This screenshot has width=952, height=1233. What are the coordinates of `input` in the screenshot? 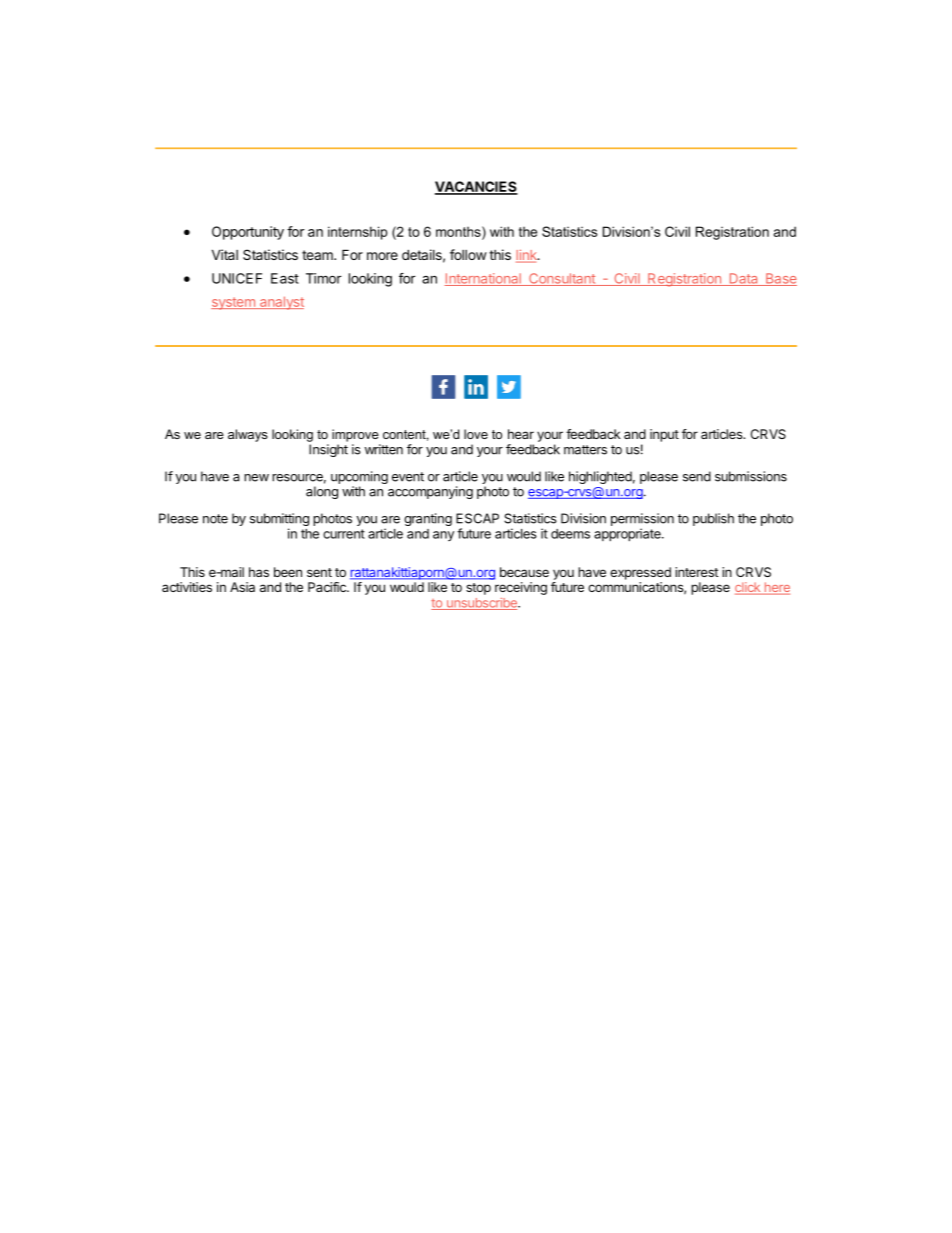 It's located at (664, 435).
